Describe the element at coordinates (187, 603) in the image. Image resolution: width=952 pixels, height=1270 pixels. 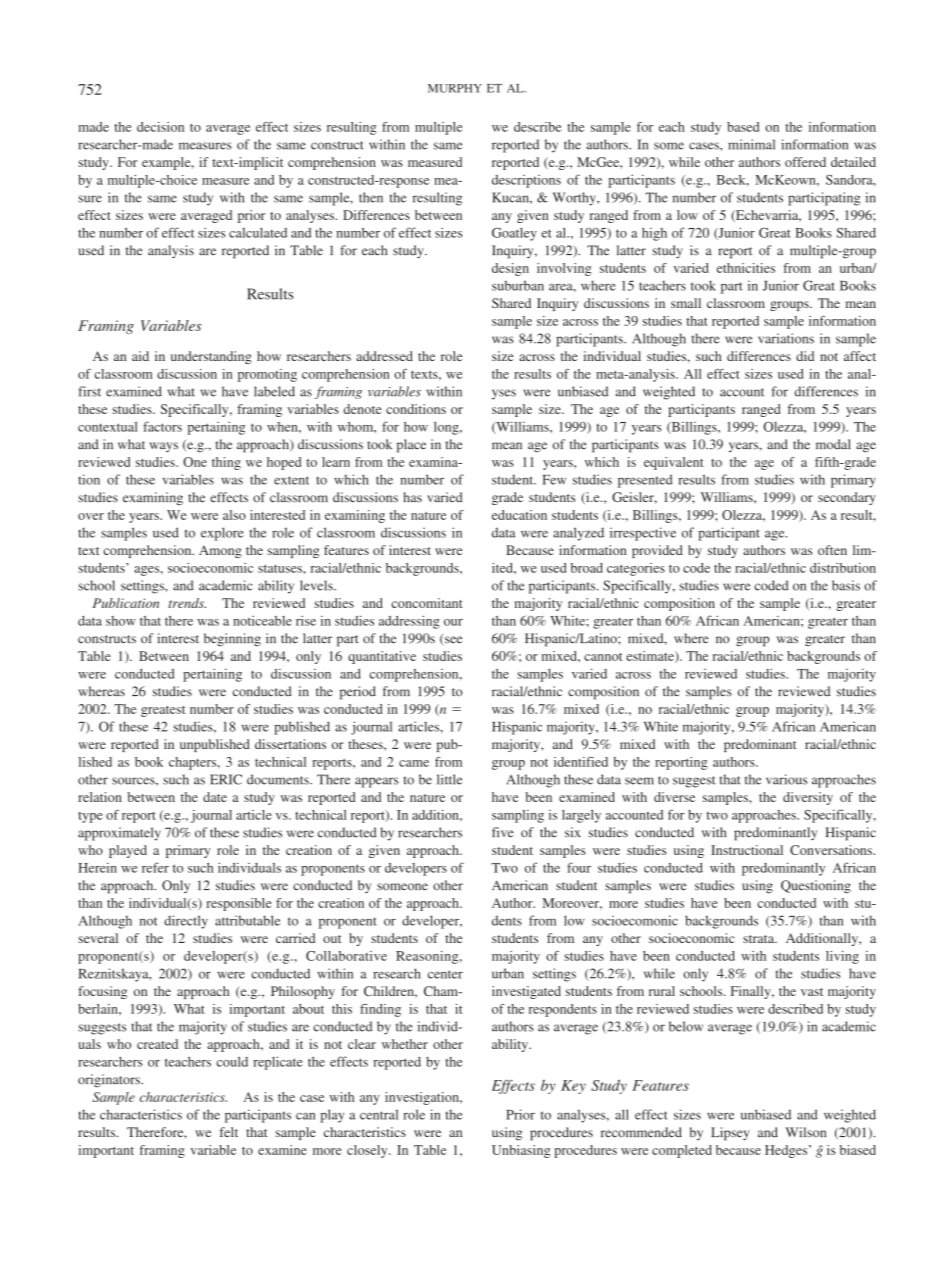
I see `trends` at that location.
